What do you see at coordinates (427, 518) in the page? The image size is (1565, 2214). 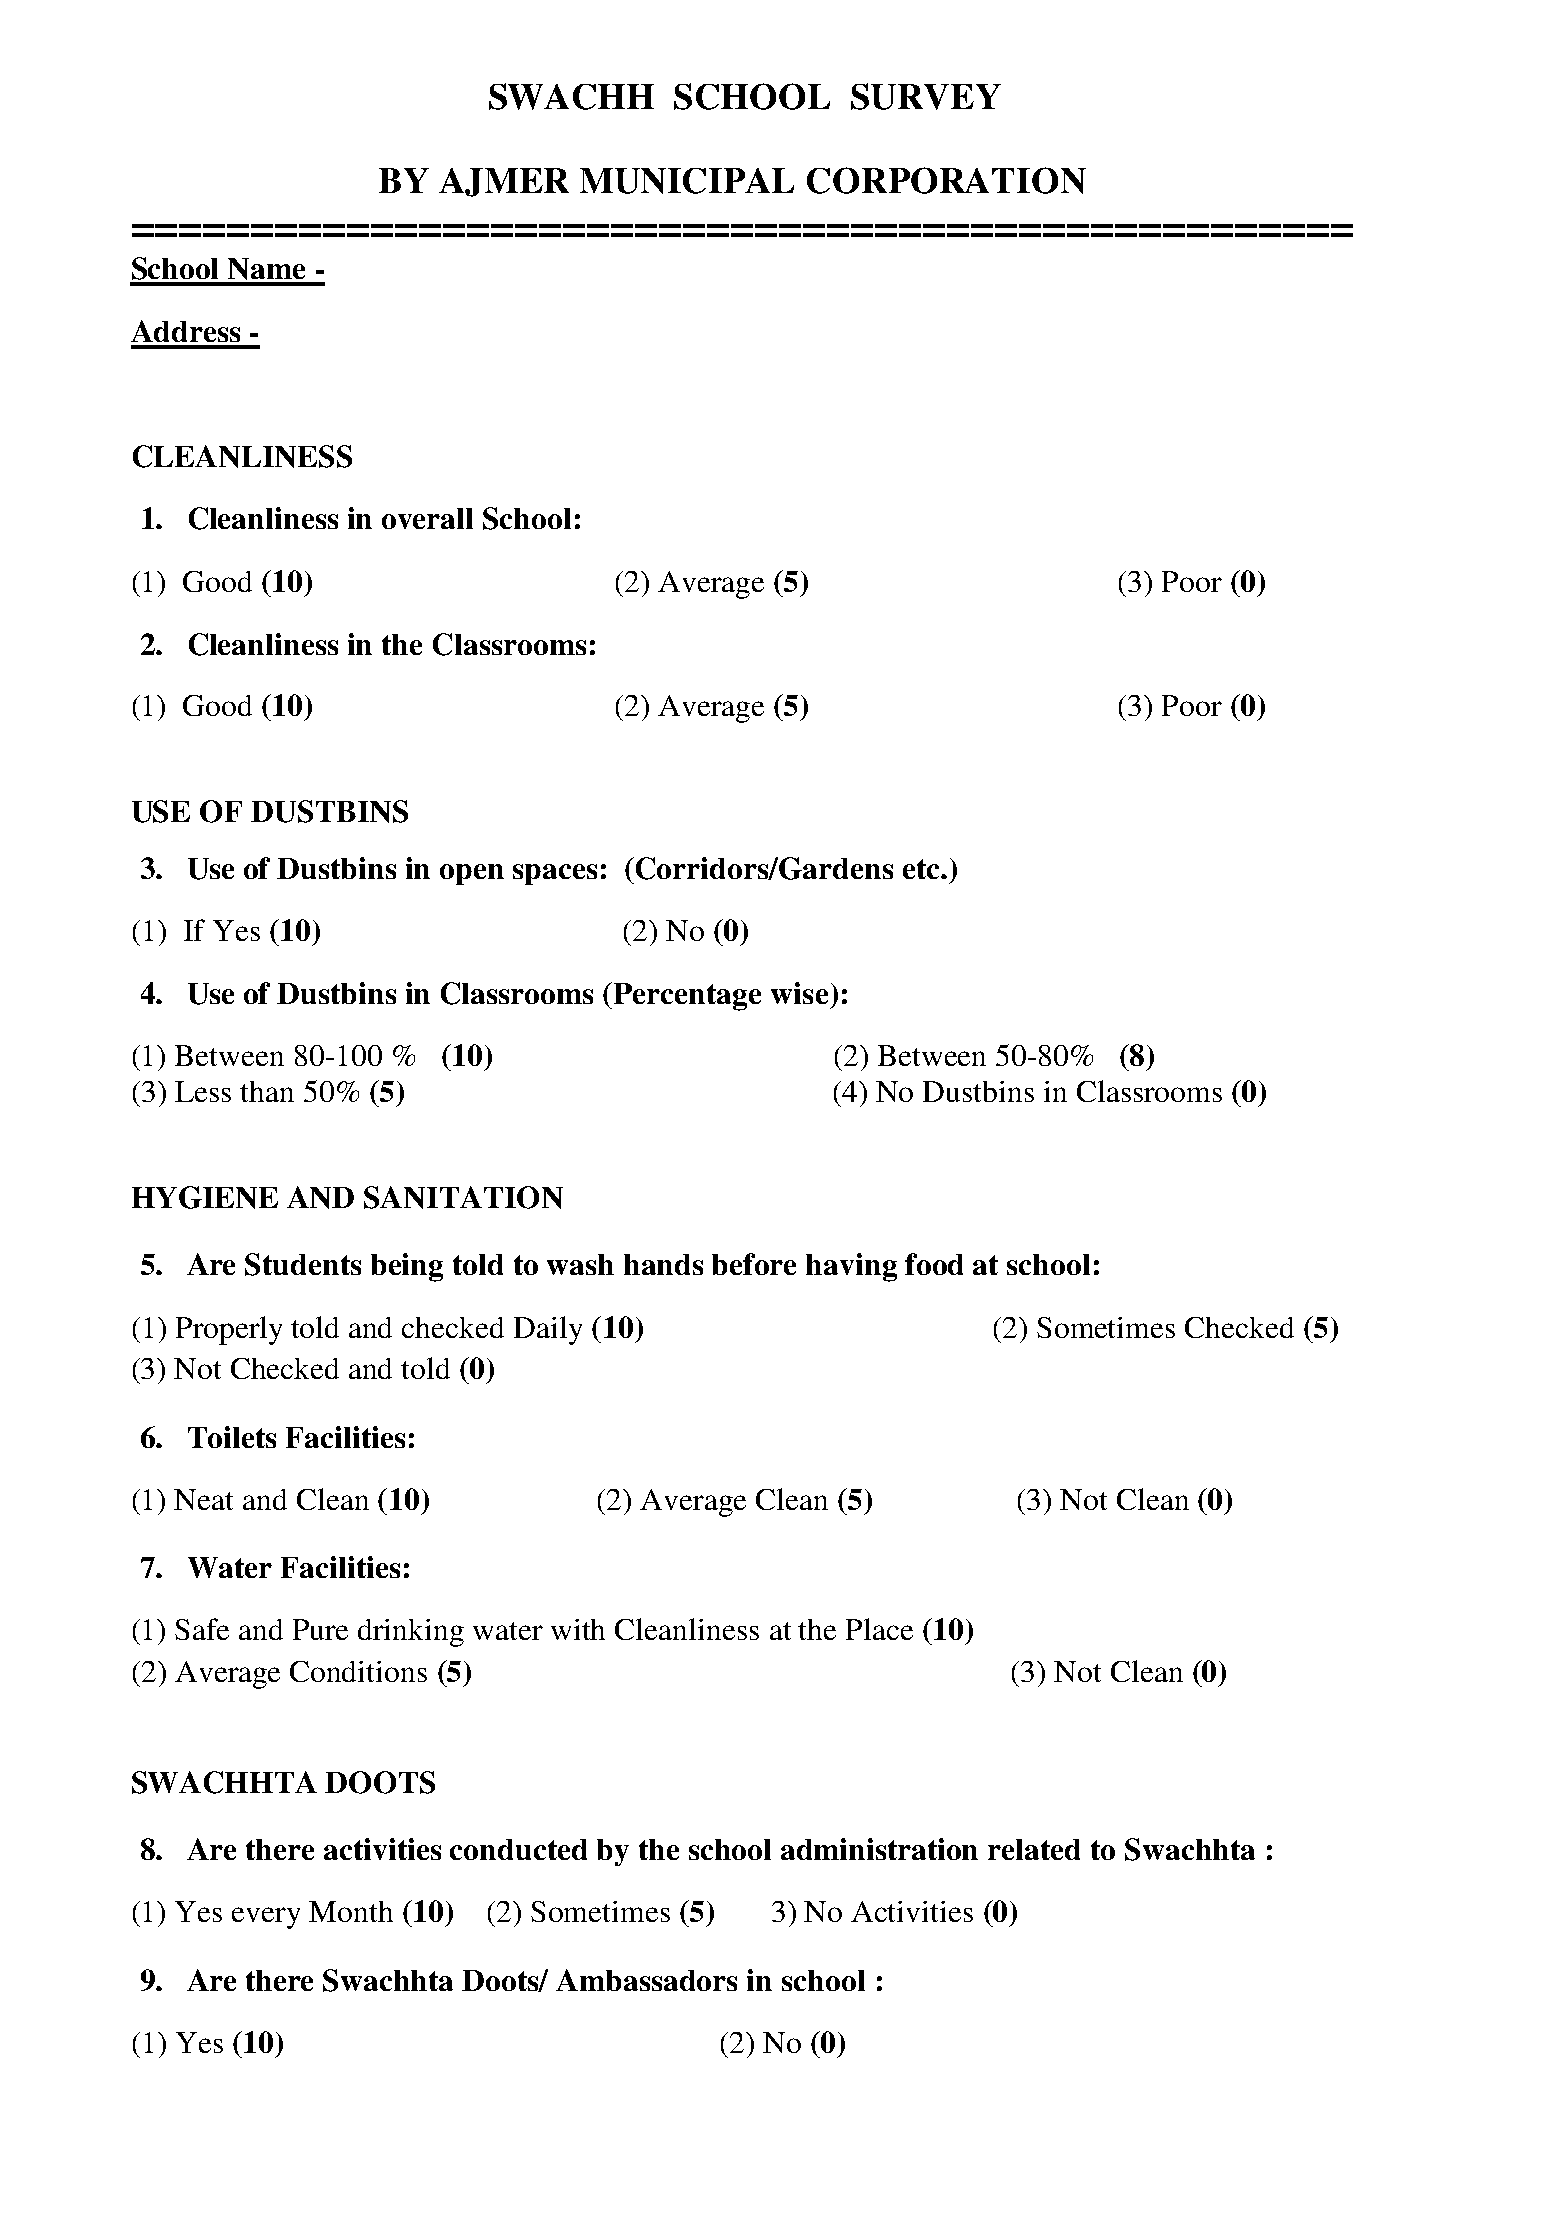 I see `overall` at bounding box center [427, 518].
